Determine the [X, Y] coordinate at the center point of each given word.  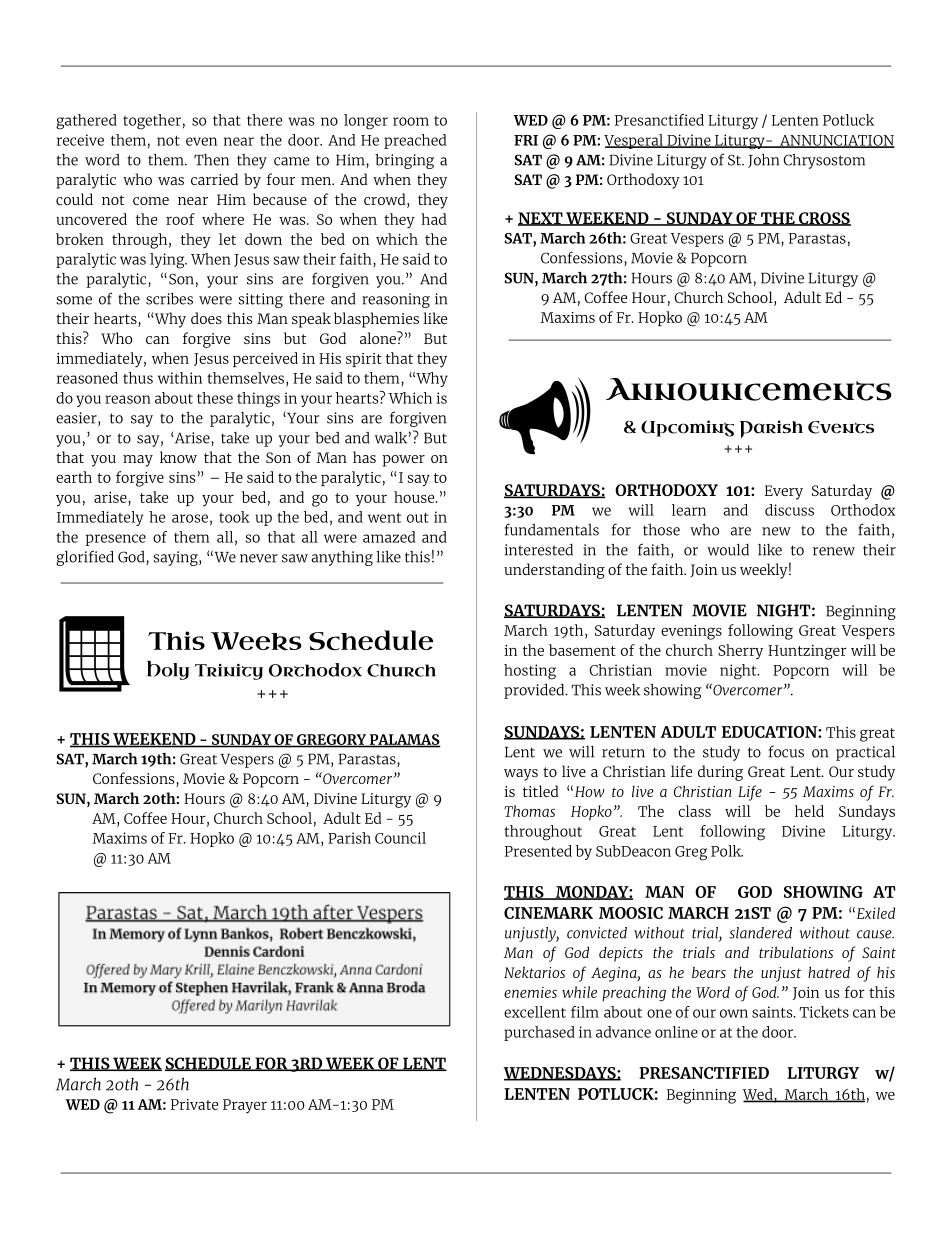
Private [194, 1104]
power [403, 461]
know [178, 457]
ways [521, 775]
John [763, 161]
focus [786, 751]
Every [784, 492]
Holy [168, 670]
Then [211, 160]
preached [415, 141]
